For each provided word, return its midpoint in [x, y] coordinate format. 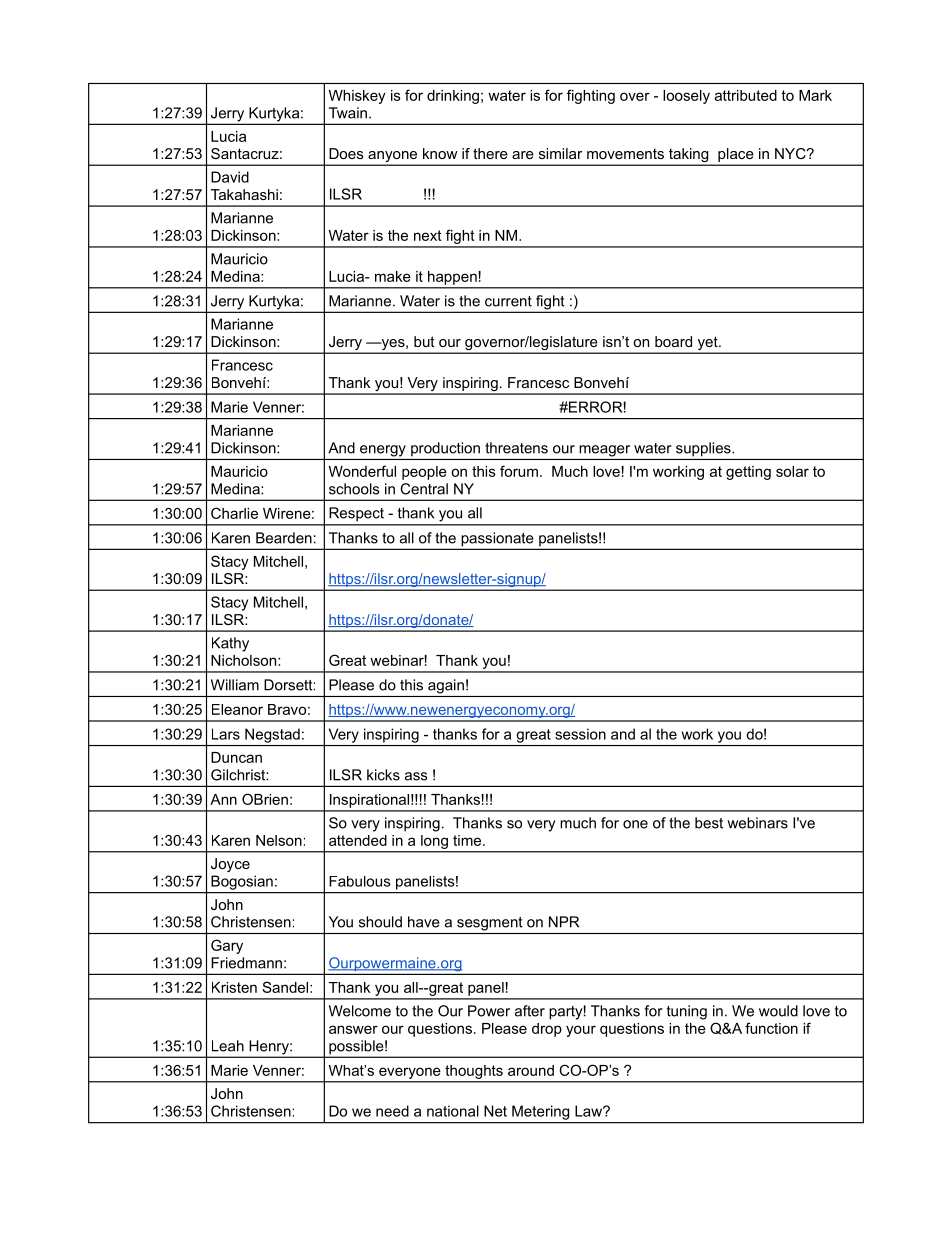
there [490, 153]
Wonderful [362, 471]
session [580, 734]
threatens [516, 448]
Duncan [236, 757]
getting [748, 473]
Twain [348, 113]
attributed [746, 95]
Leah [228, 1046]
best [709, 823]
